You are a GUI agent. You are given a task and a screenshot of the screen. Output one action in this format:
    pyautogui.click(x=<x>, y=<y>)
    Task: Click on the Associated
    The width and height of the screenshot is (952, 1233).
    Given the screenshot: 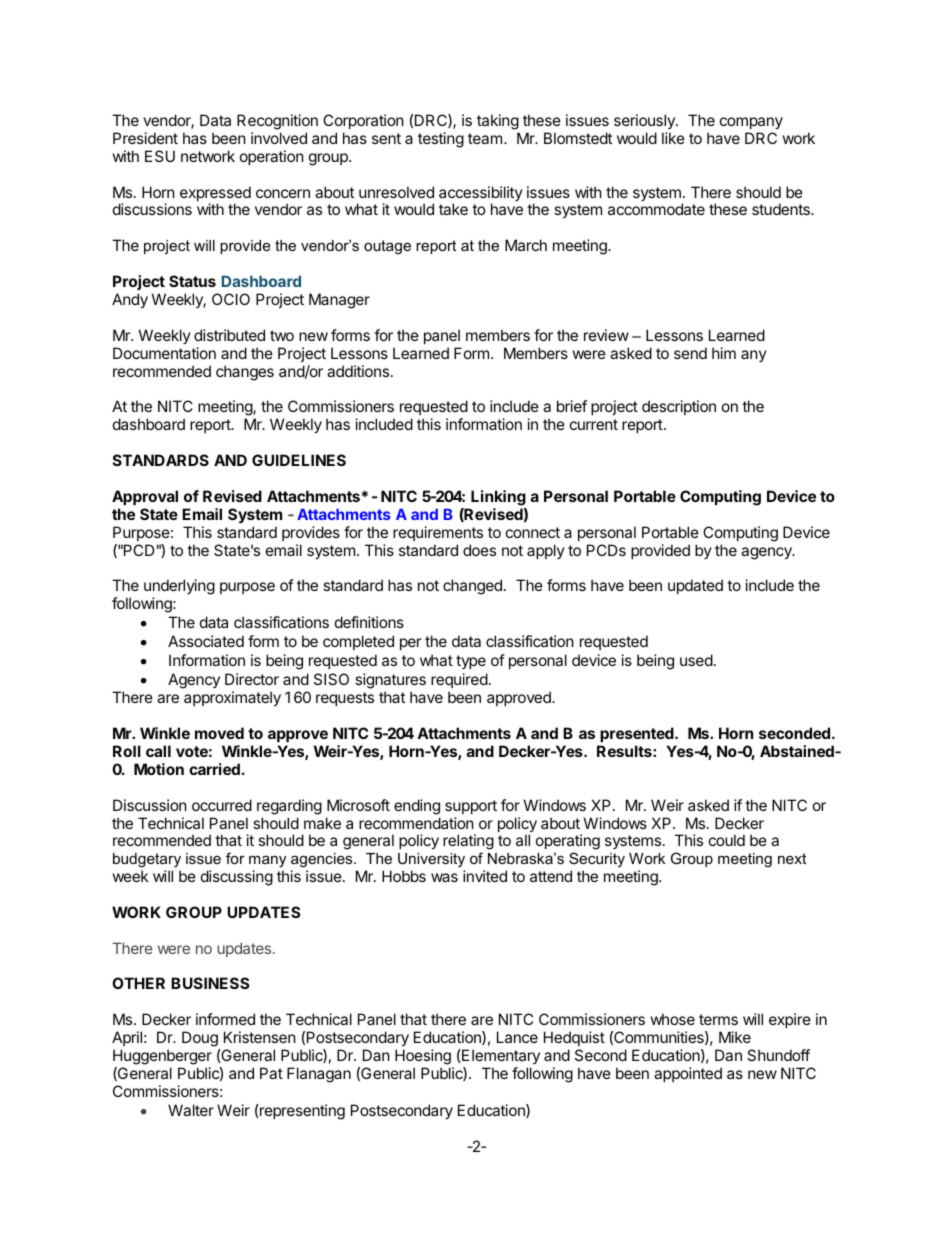 What is the action you would take?
    pyautogui.click(x=206, y=641)
